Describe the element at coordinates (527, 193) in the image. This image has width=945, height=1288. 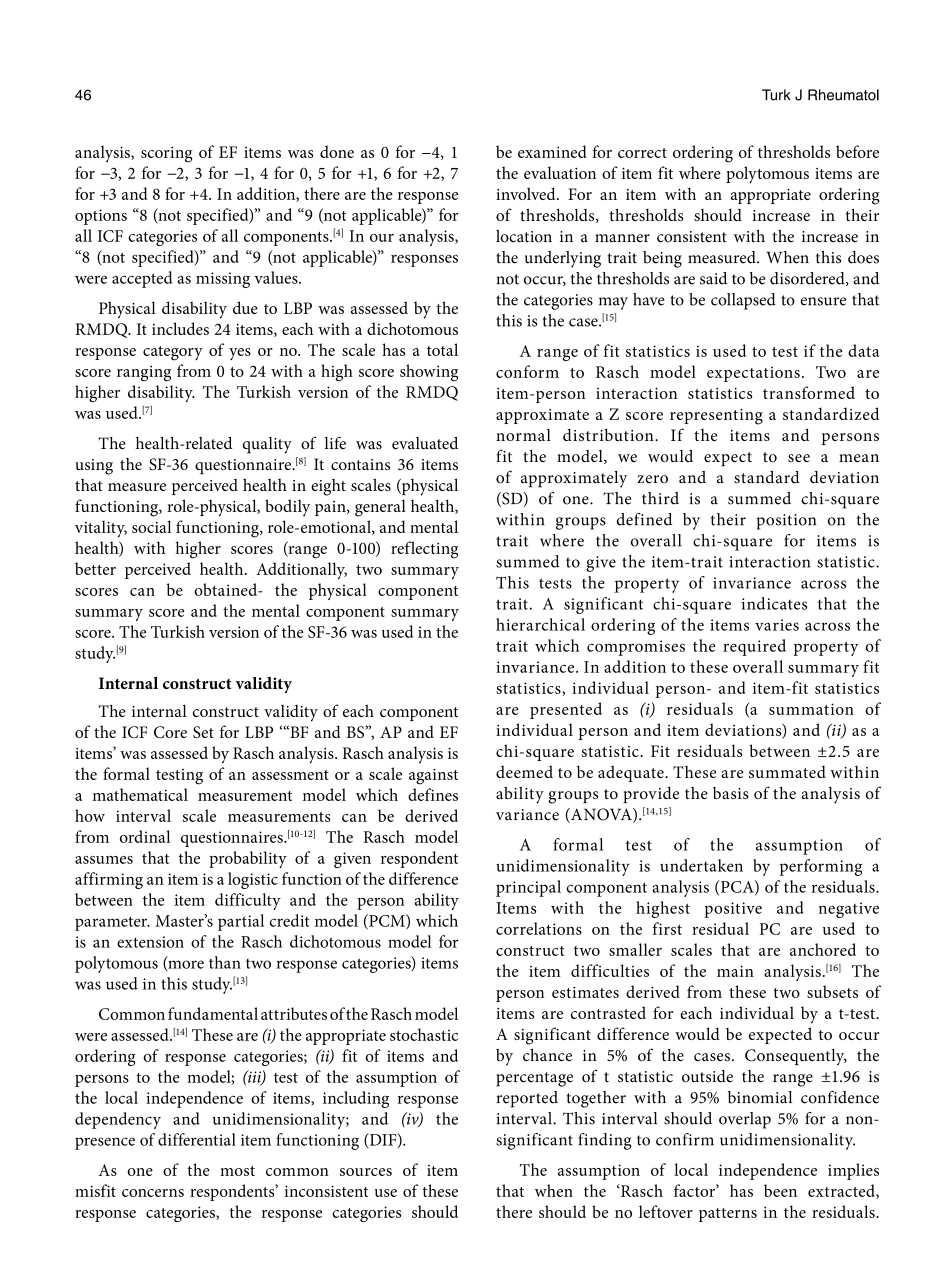
I see `involved` at that location.
